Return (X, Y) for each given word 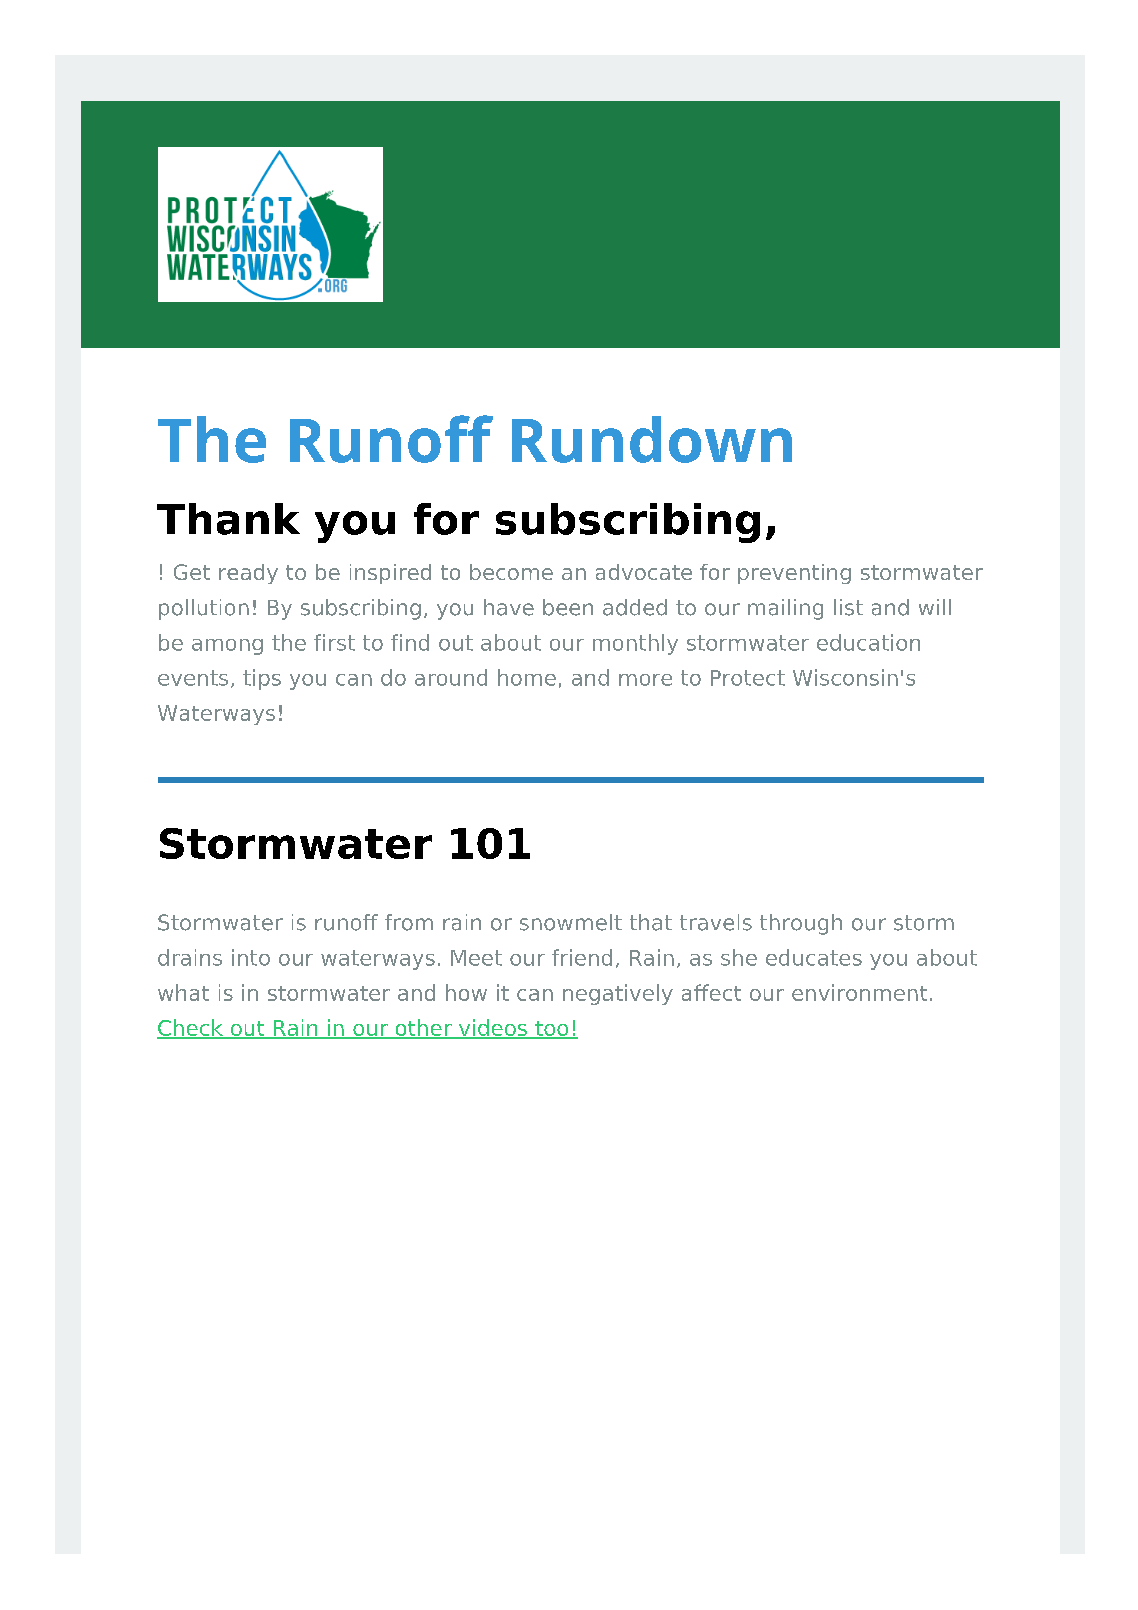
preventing (794, 574)
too (552, 1030)
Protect (748, 678)
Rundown (652, 439)
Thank (228, 519)
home (527, 677)
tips (262, 679)
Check (191, 1029)
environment (859, 992)
